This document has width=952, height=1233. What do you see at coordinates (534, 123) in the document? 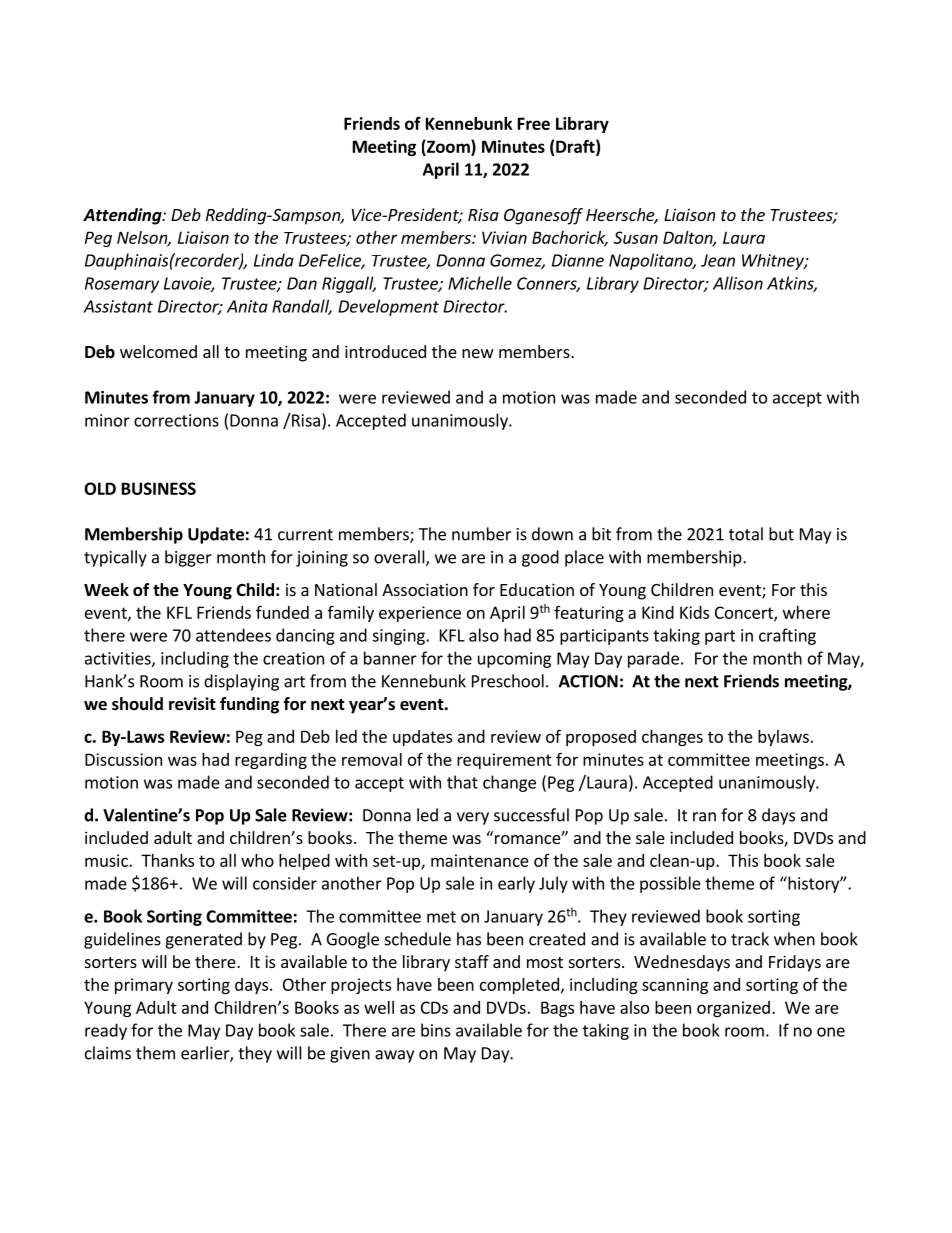
I see `Free` at bounding box center [534, 123].
